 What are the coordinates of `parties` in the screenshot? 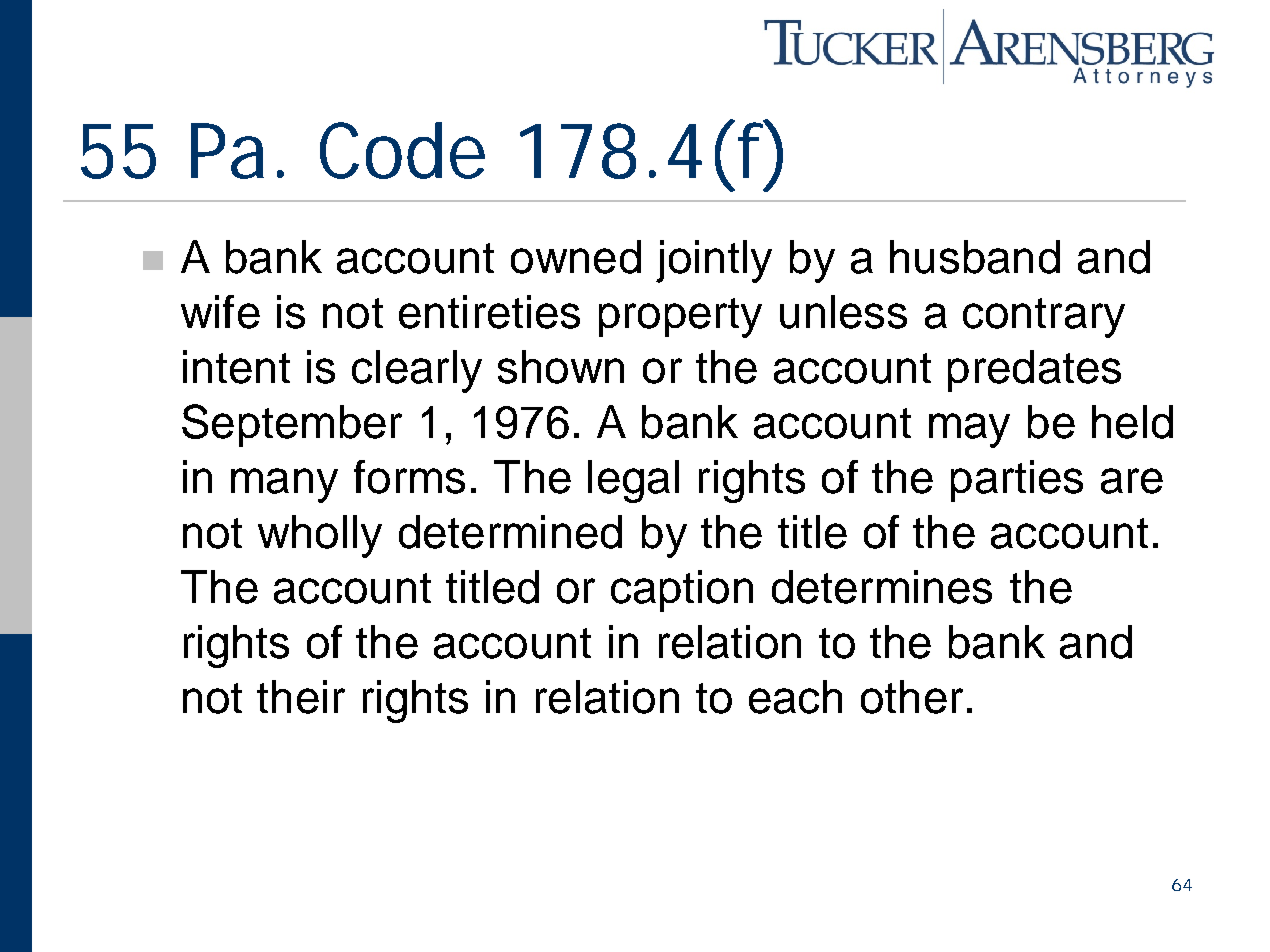 It's located at (1017, 481).
